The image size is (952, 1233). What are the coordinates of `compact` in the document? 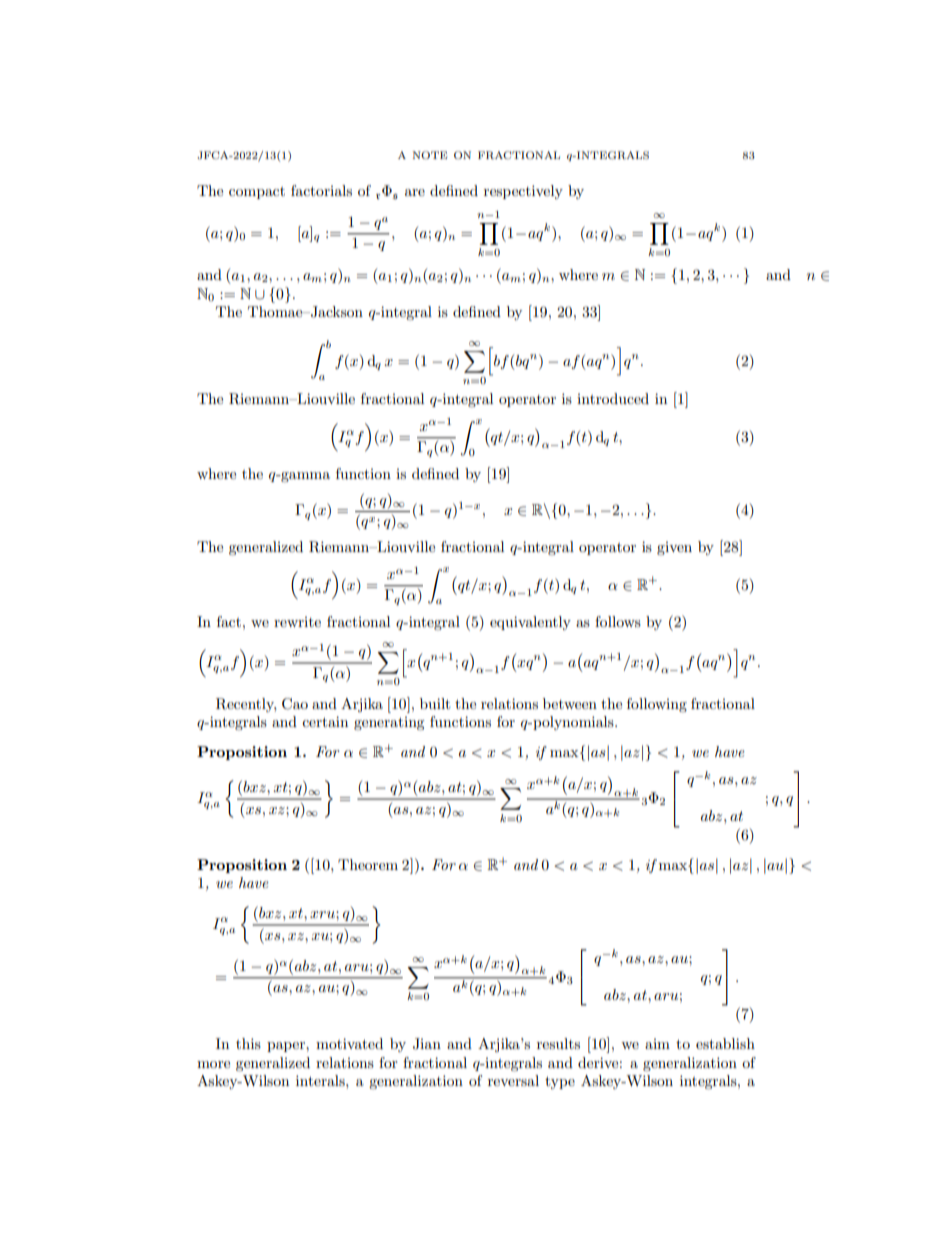 It's located at (257, 193).
